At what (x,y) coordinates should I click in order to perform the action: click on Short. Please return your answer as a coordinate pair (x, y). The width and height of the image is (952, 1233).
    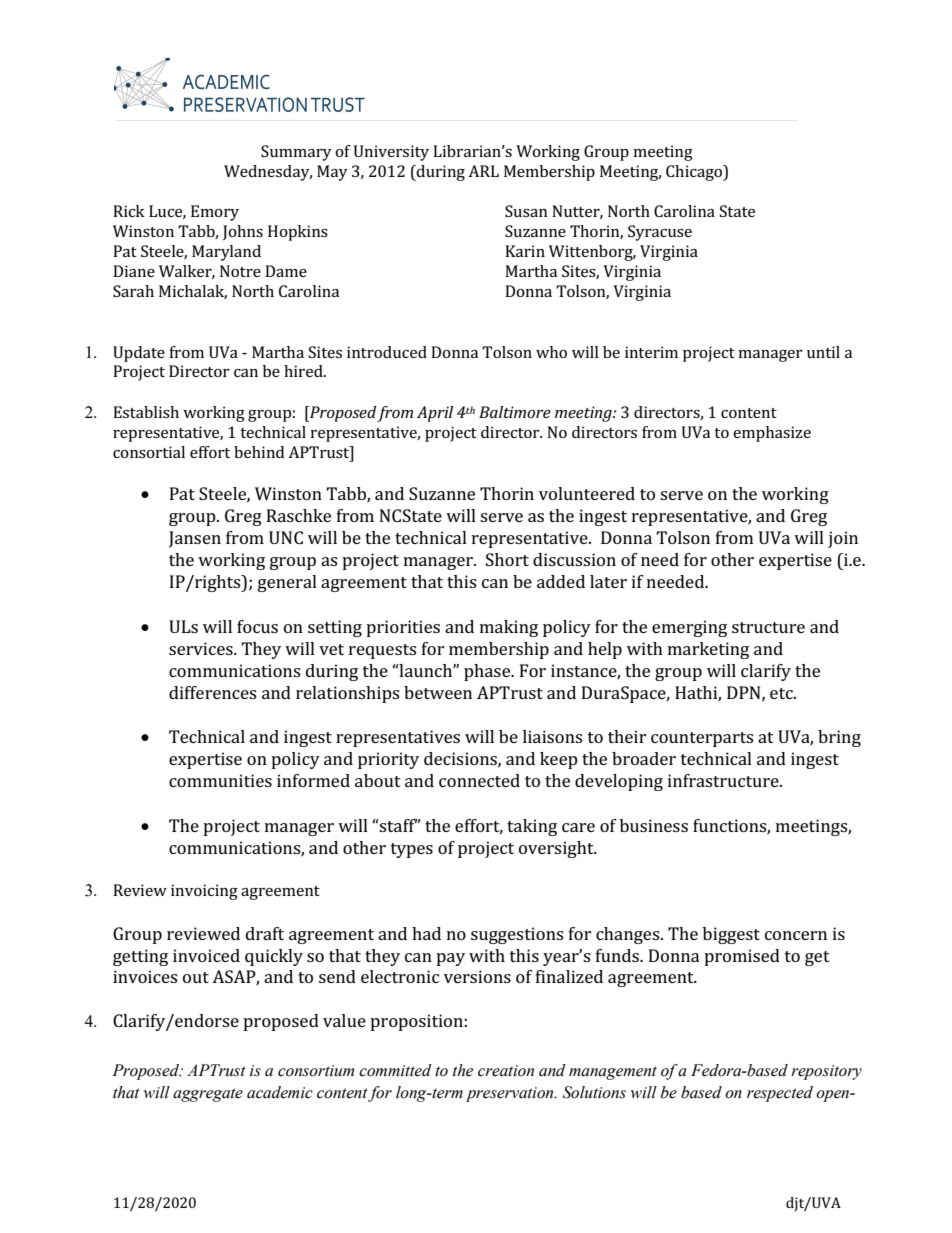
    Looking at the image, I should click on (507, 559).
